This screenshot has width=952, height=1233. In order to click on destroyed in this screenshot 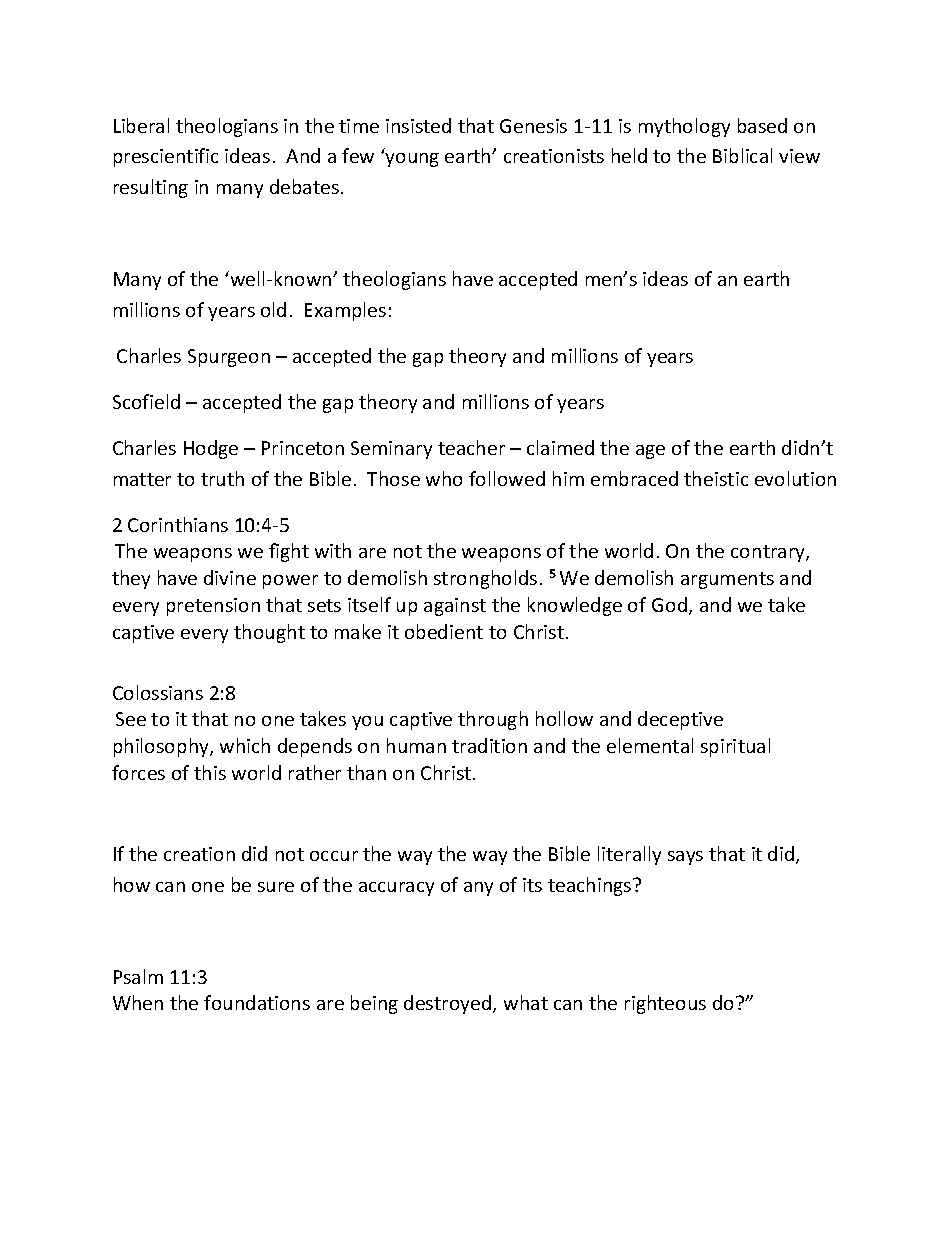, I will do `click(447, 1004)`.
